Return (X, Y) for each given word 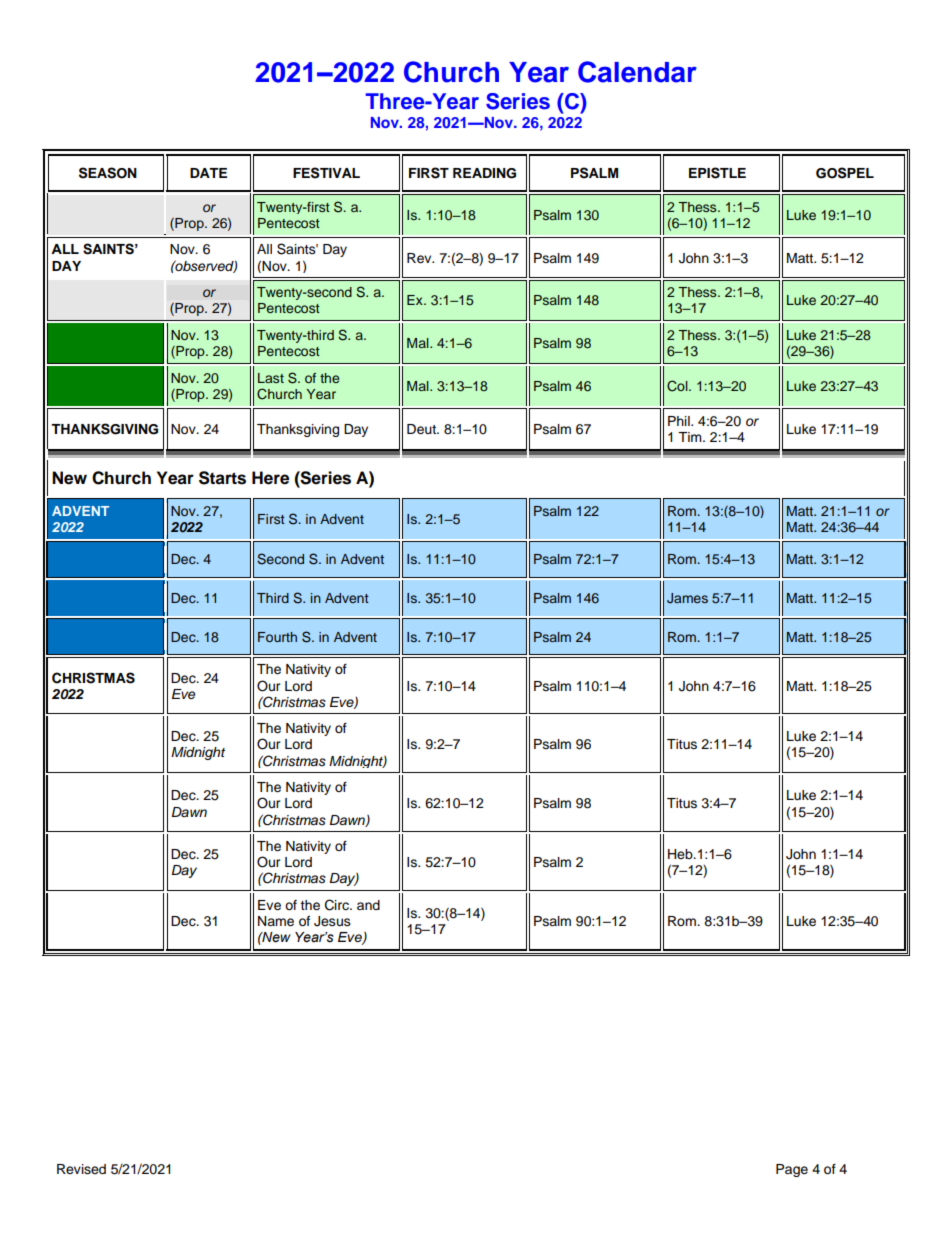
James (687, 598)
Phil (680, 421)
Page (792, 1170)
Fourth (277, 637)
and (368, 905)
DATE (208, 173)
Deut (422, 429)
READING (484, 173)
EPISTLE (717, 173)
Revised (81, 1169)
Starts (222, 478)
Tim (691, 437)
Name (276, 921)
